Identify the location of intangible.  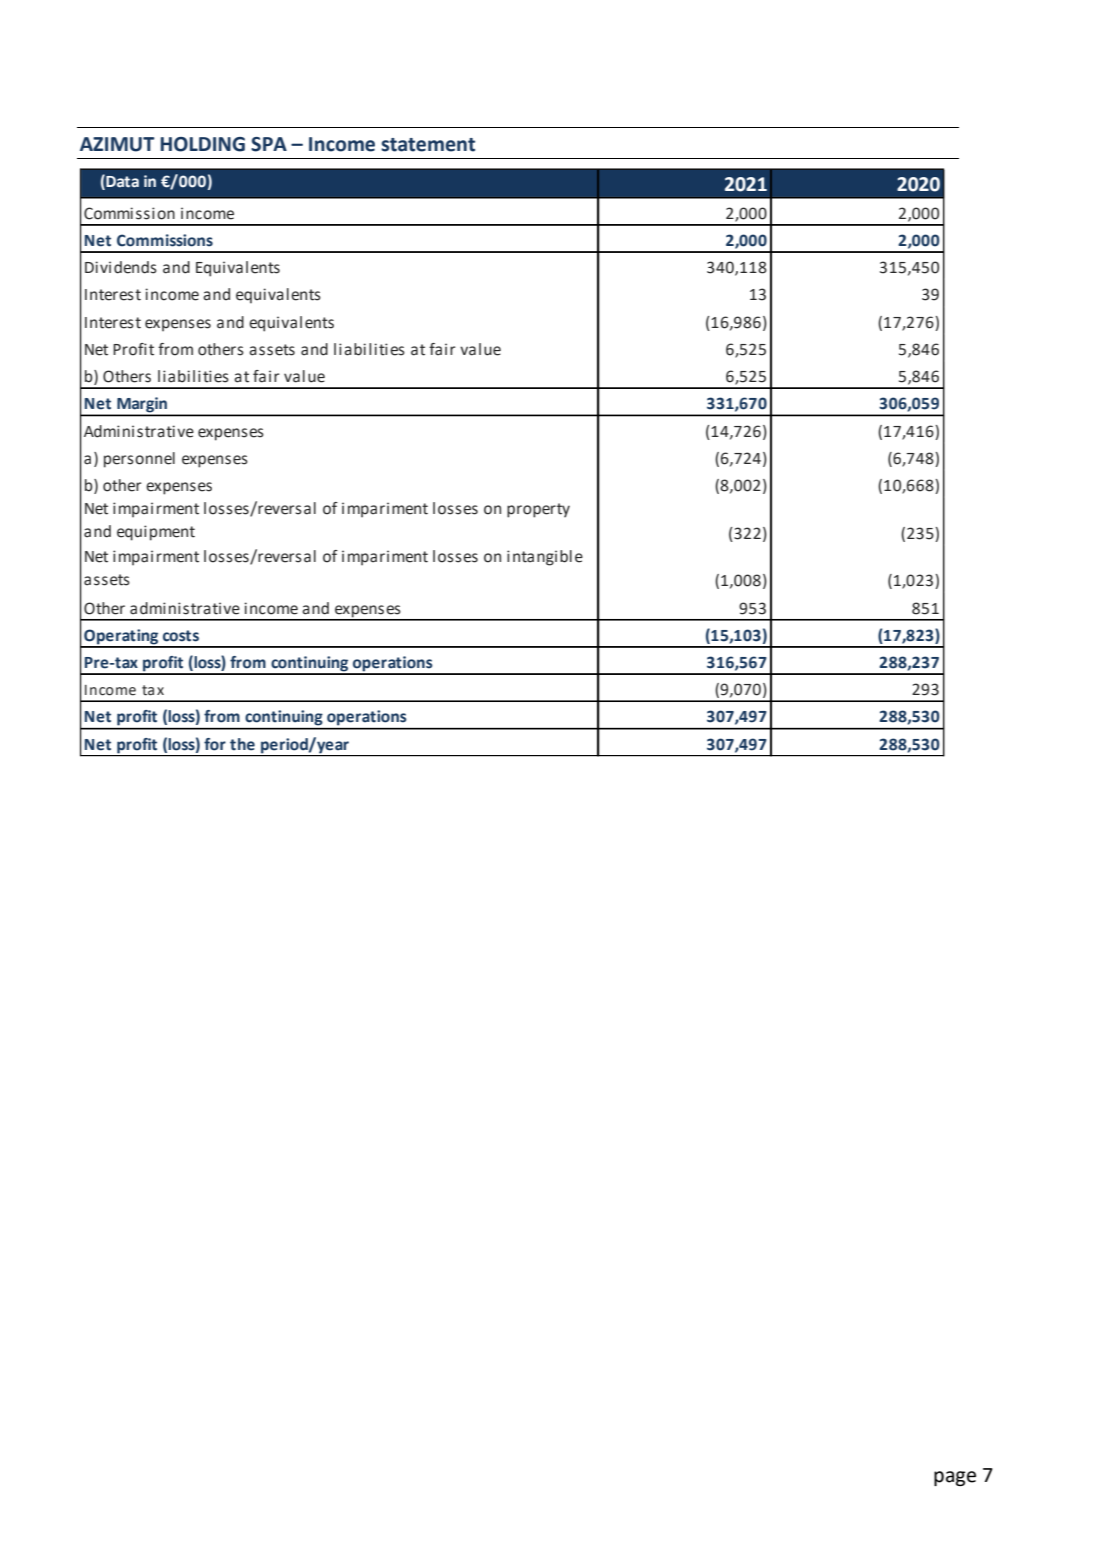
(545, 558).
